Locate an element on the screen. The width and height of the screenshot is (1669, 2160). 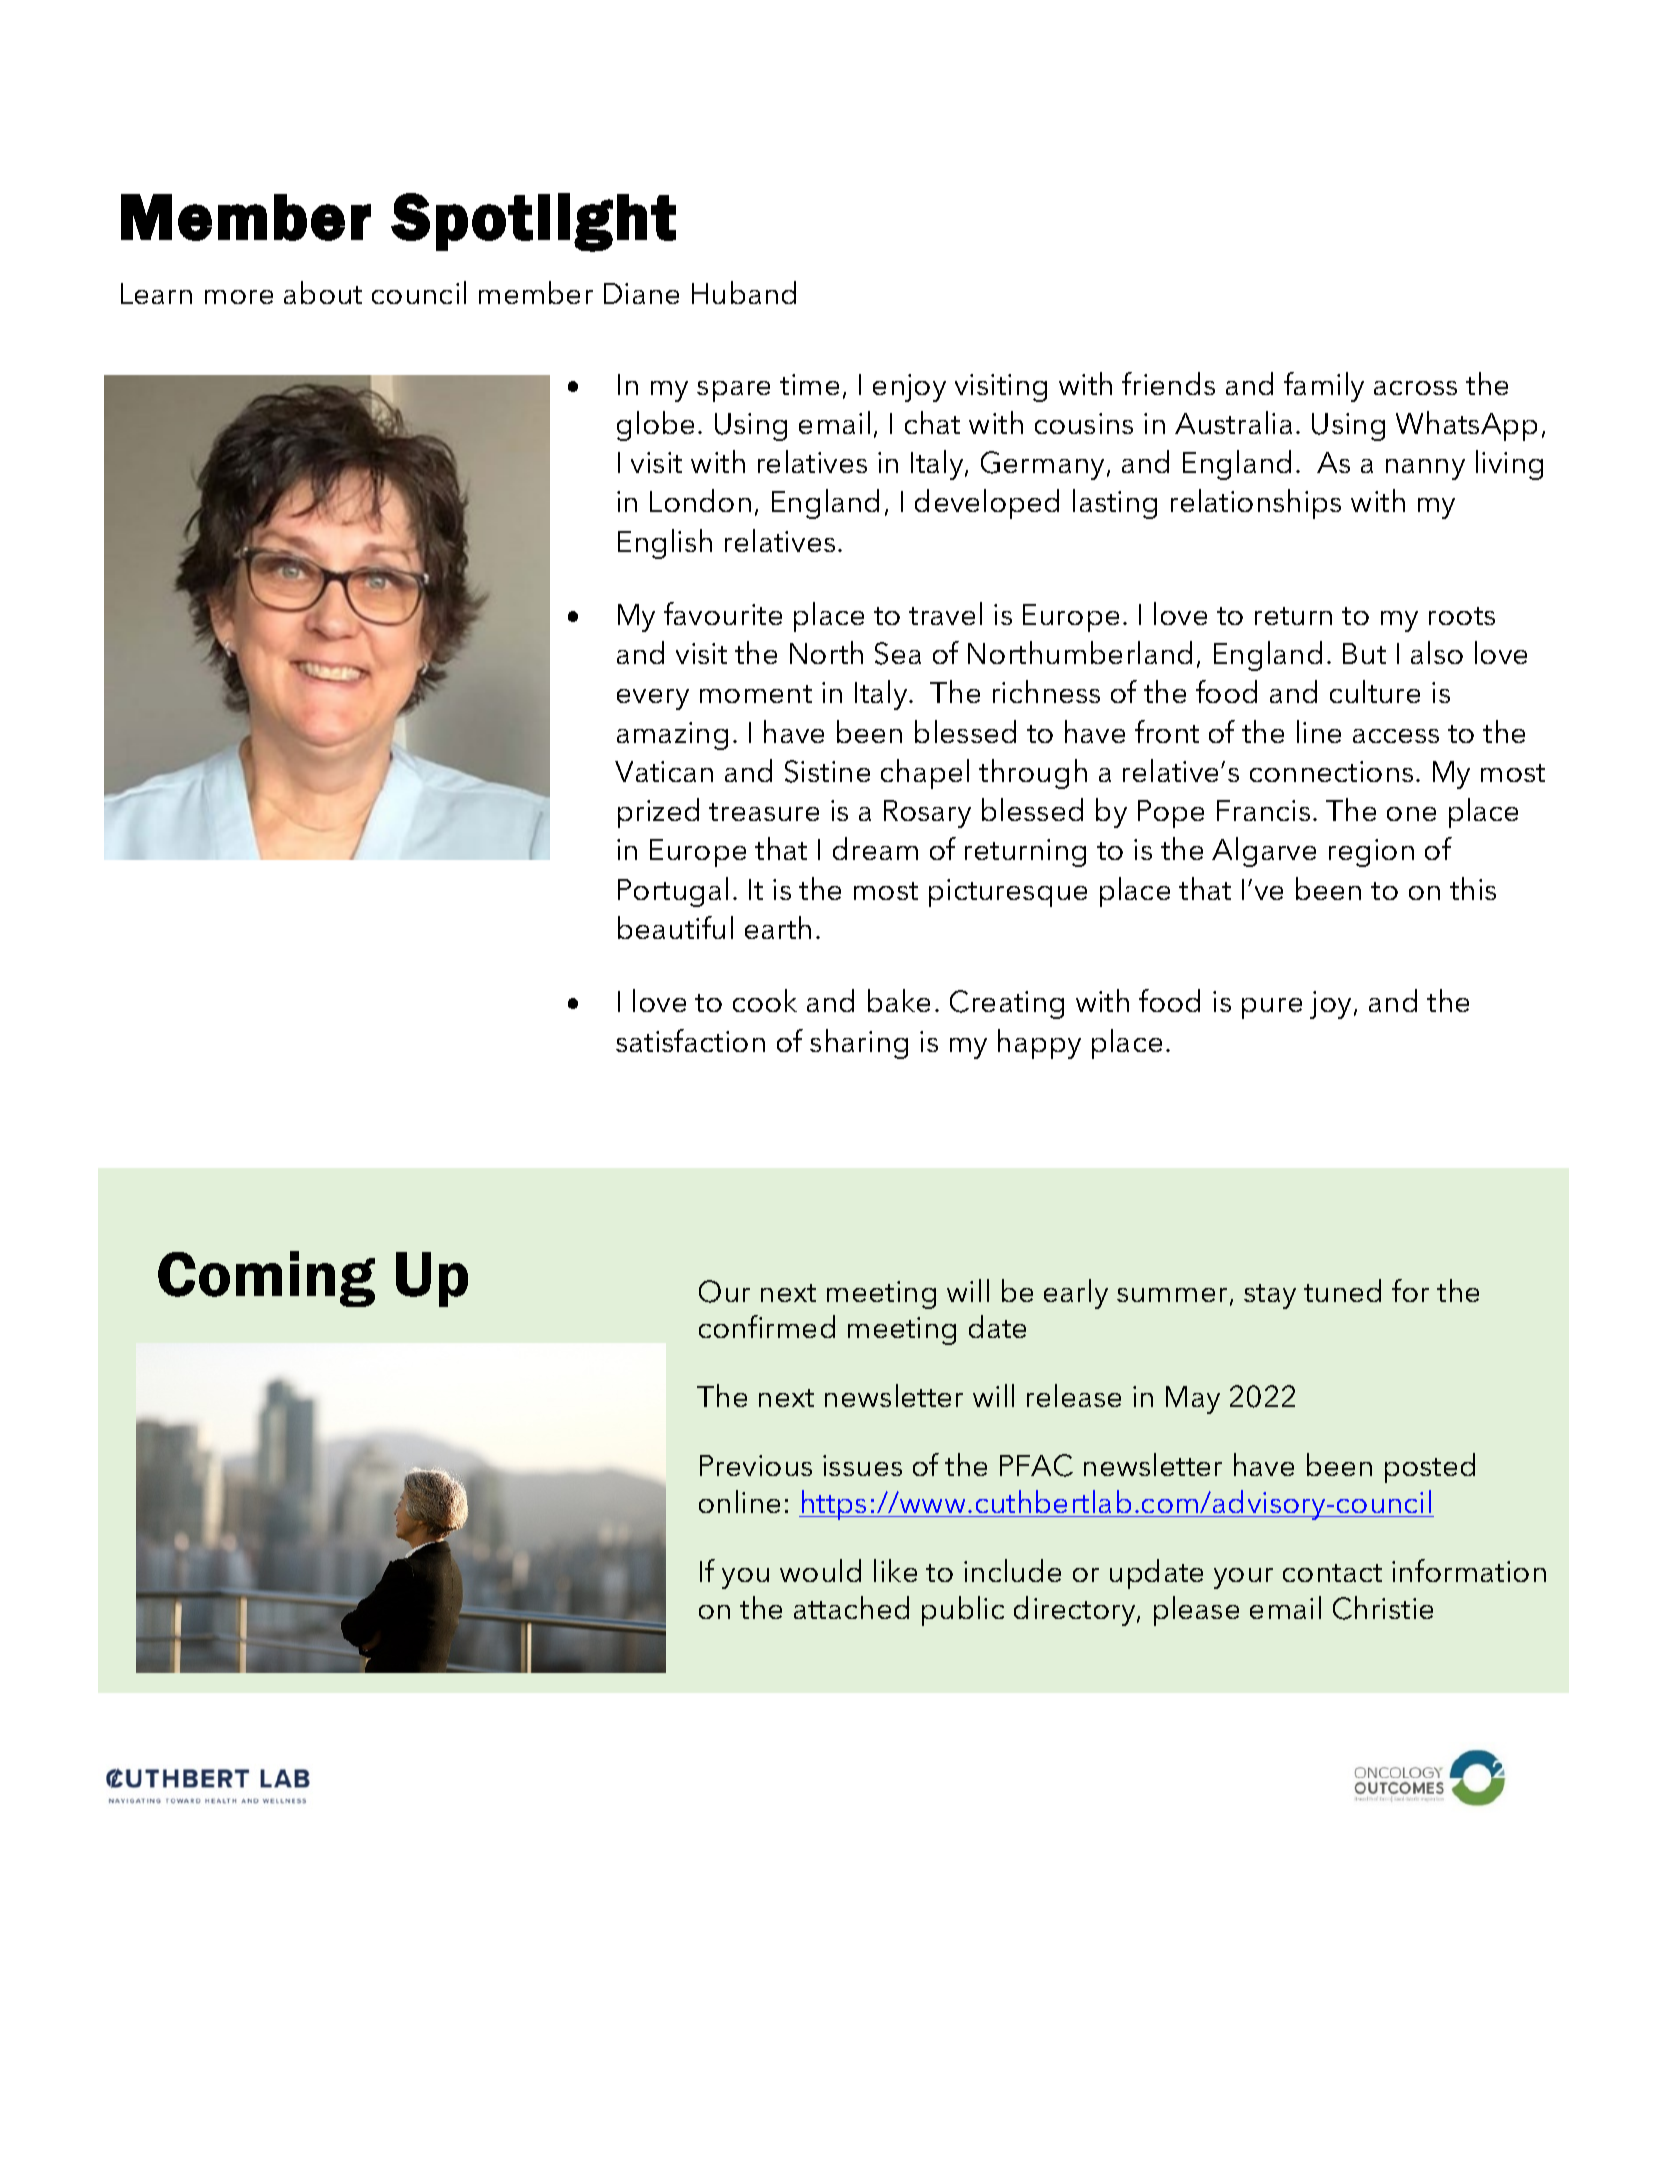
Previous is located at coordinates (756, 1465).
